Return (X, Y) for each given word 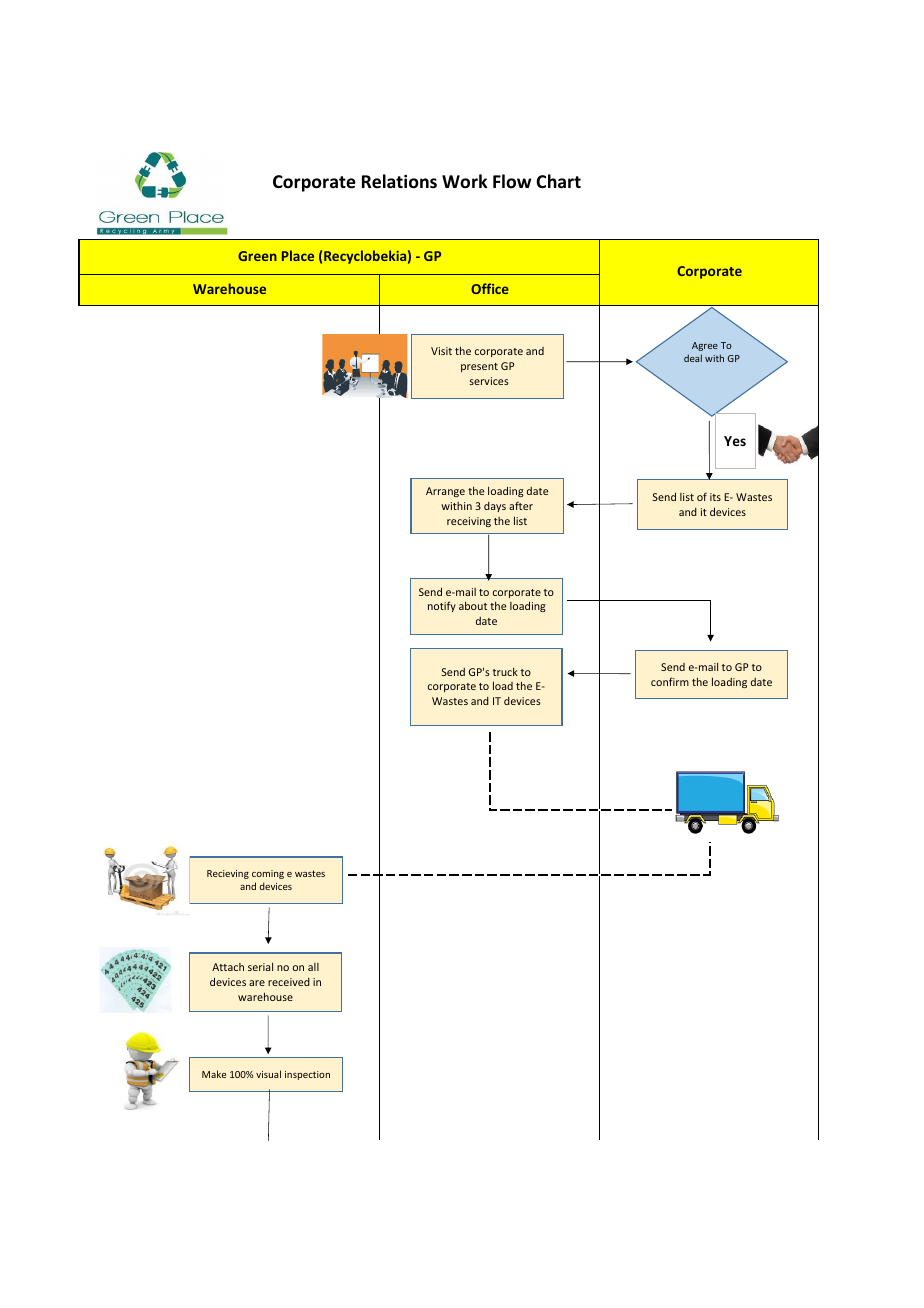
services (489, 381)
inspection (307, 1075)
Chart (558, 181)
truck (505, 671)
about (473, 605)
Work (464, 181)
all (313, 967)
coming (268, 874)
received (289, 982)
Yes (735, 441)
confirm (670, 681)
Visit (441, 351)
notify (442, 606)
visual (268, 1074)
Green (257, 256)
